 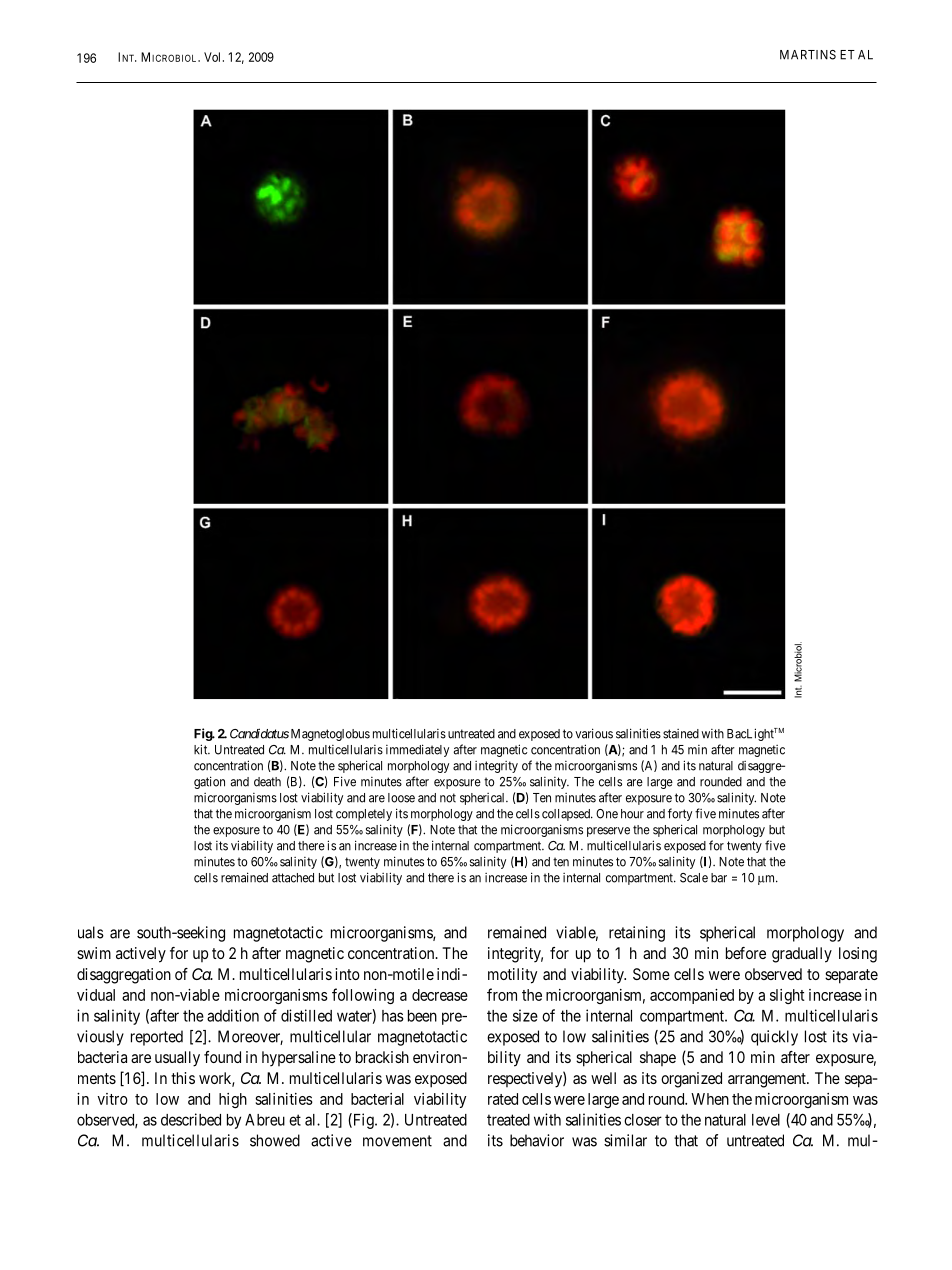 I want to click on motility, so click(x=512, y=976).
